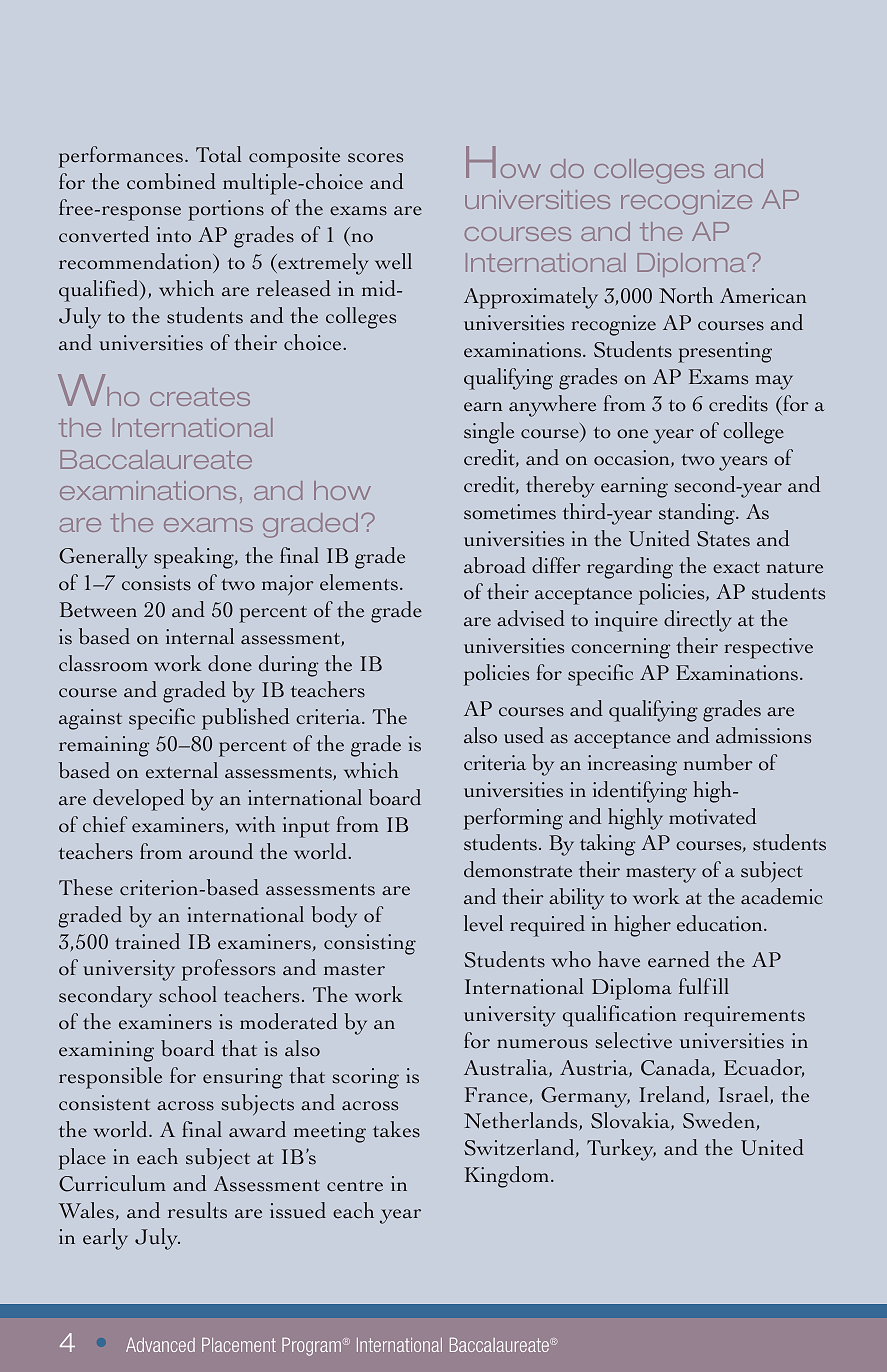 This page has height=1372, width=887. Describe the element at coordinates (160, 1345) in the page. I see `Advanced` at that location.
